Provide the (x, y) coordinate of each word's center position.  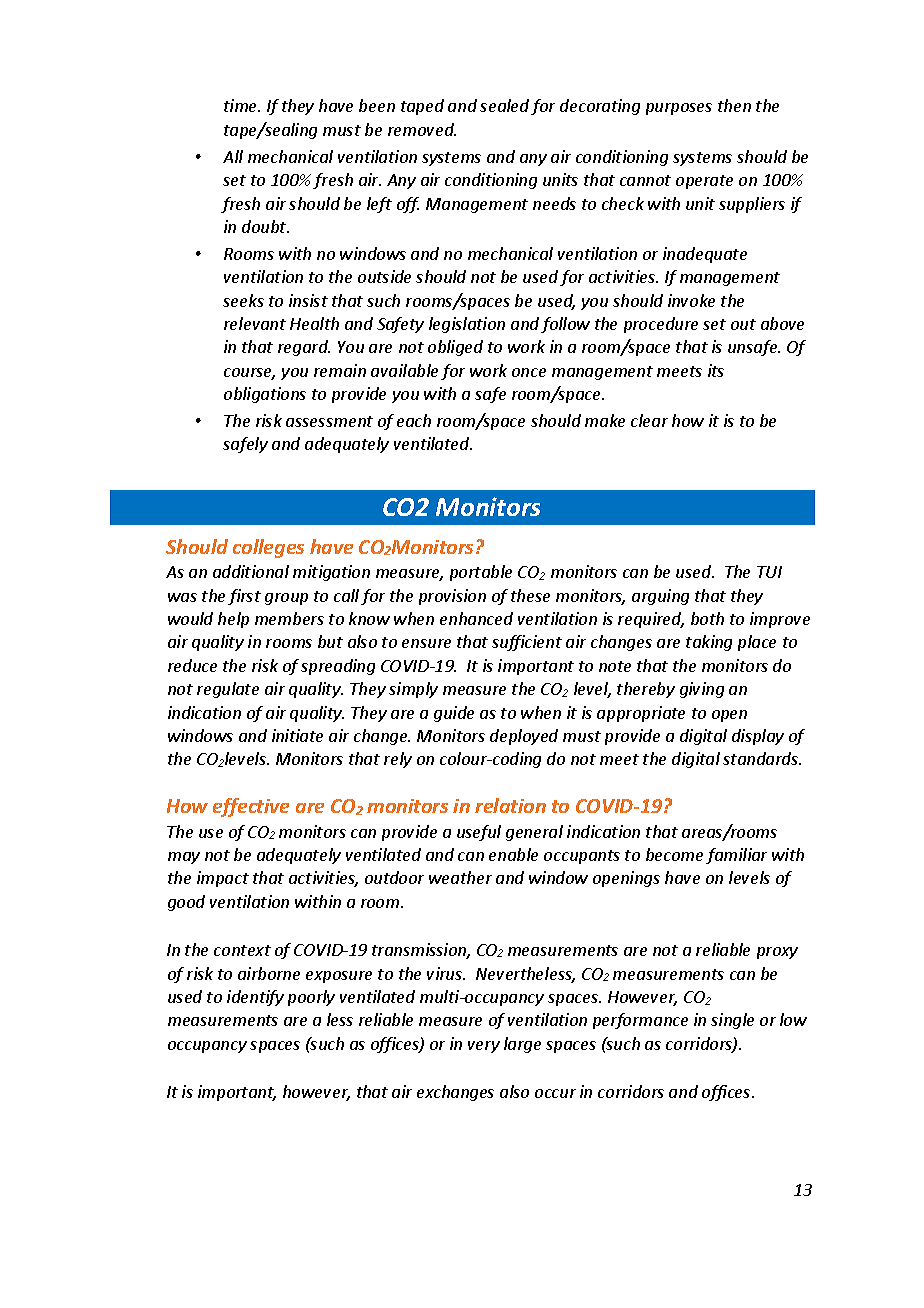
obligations (265, 395)
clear (649, 420)
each (414, 420)
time (242, 105)
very (484, 1047)
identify (255, 998)
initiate (297, 735)
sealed (504, 105)
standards (761, 758)
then (734, 105)
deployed (524, 737)
